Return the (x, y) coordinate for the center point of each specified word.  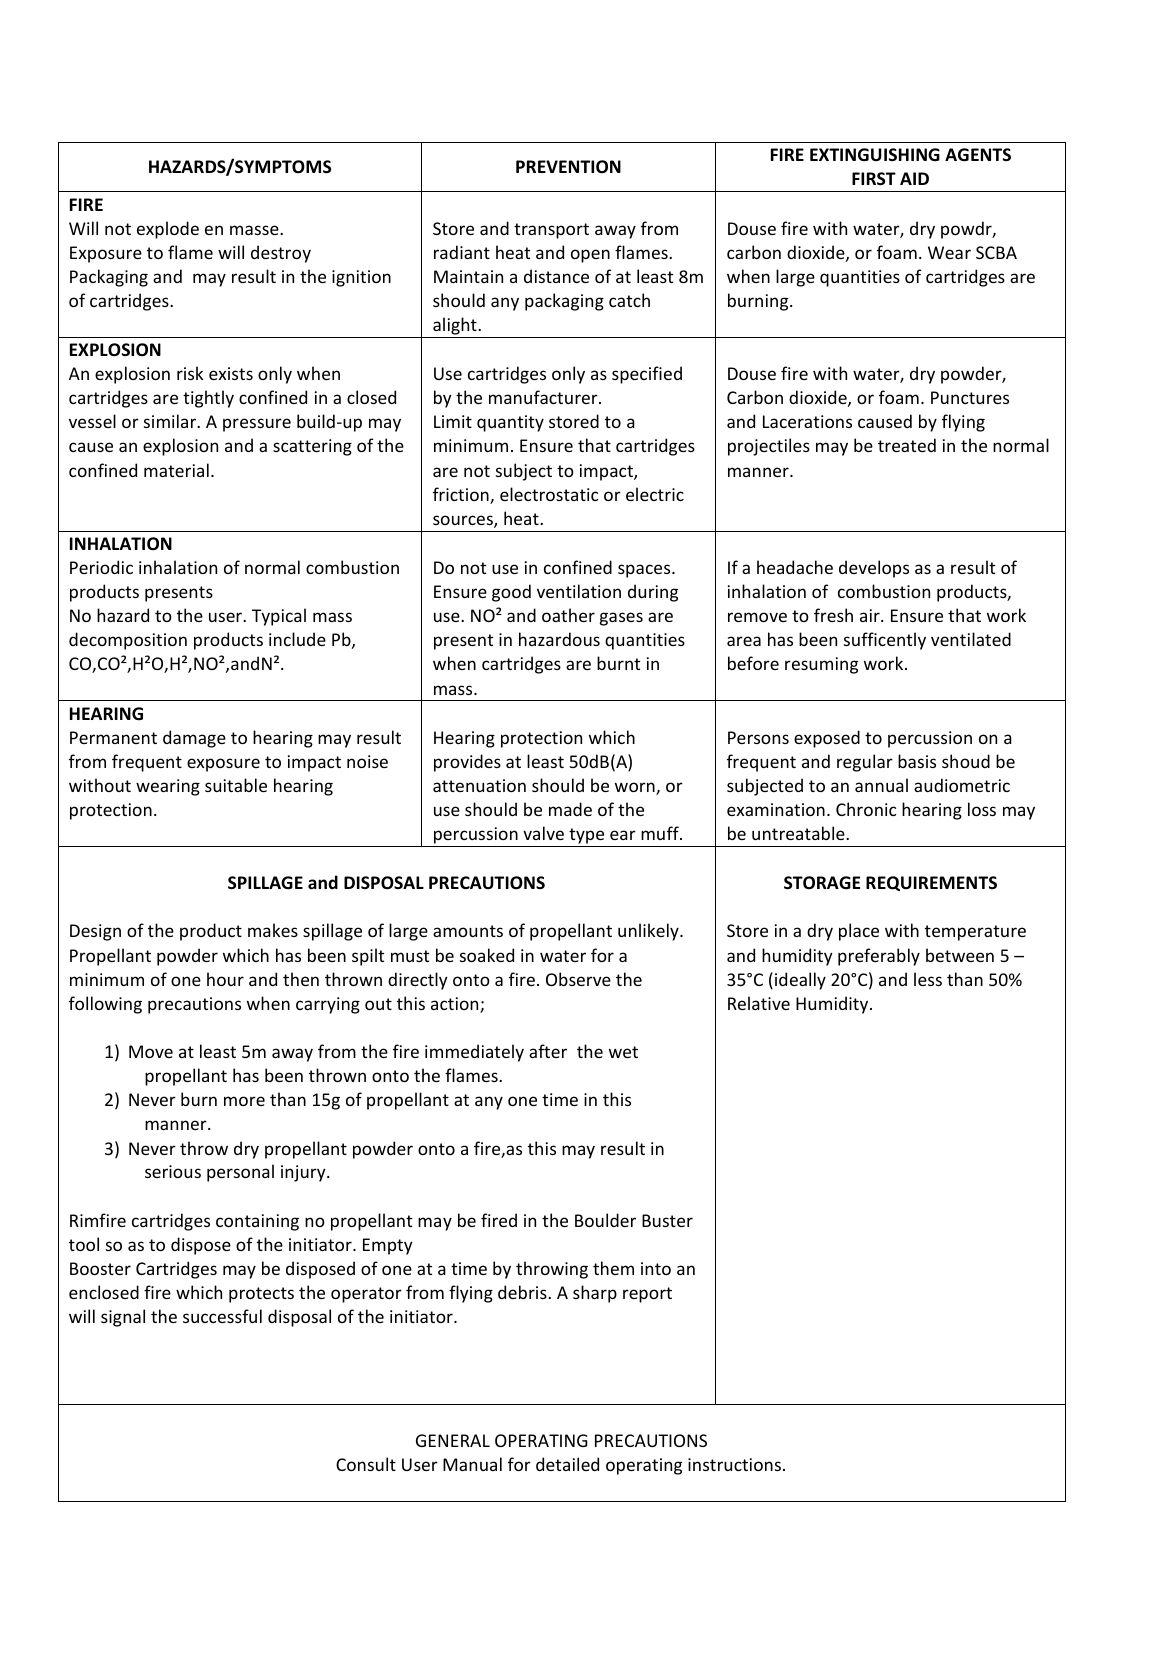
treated (907, 445)
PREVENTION (568, 166)
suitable (236, 785)
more (244, 1101)
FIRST (874, 179)
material (176, 470)
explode (168, 230)
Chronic (866, 809)
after (548, 1051)
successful (222, 1316)
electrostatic (549, 494)
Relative (759, 1003)
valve (543, 833)
